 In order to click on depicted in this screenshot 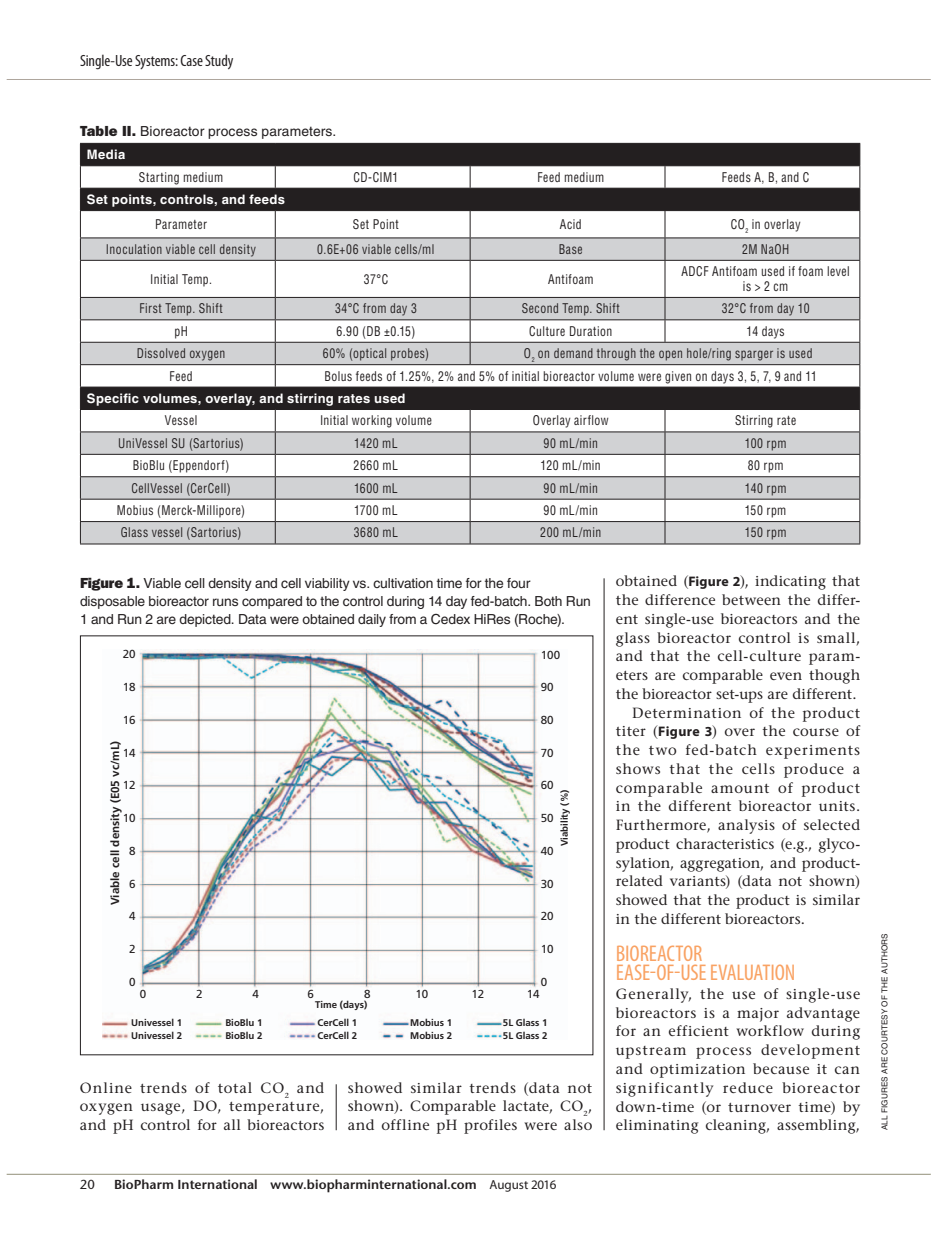, I will do `click(206, 620)`.
